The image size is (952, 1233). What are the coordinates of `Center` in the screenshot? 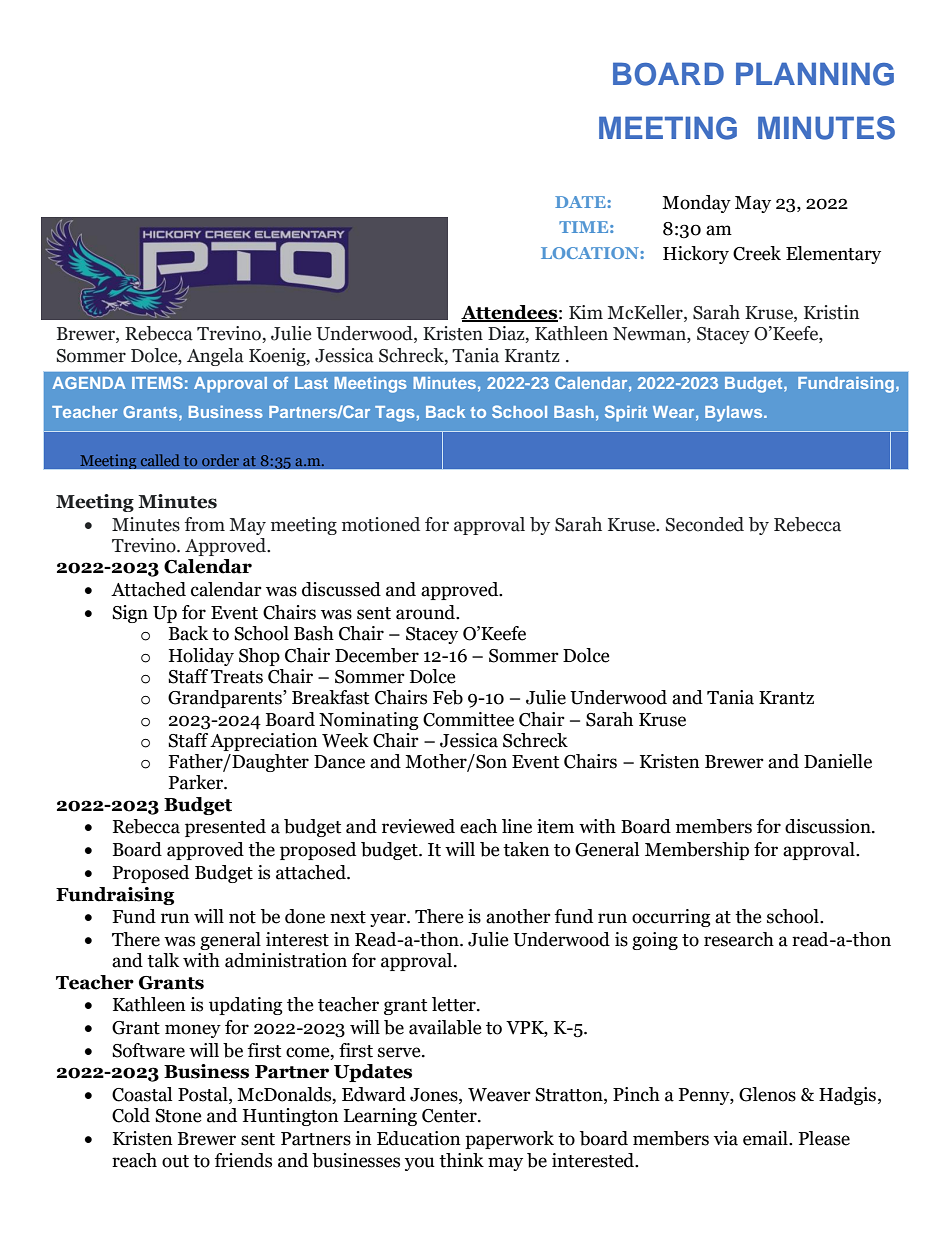 It's located at (450, 1116).
